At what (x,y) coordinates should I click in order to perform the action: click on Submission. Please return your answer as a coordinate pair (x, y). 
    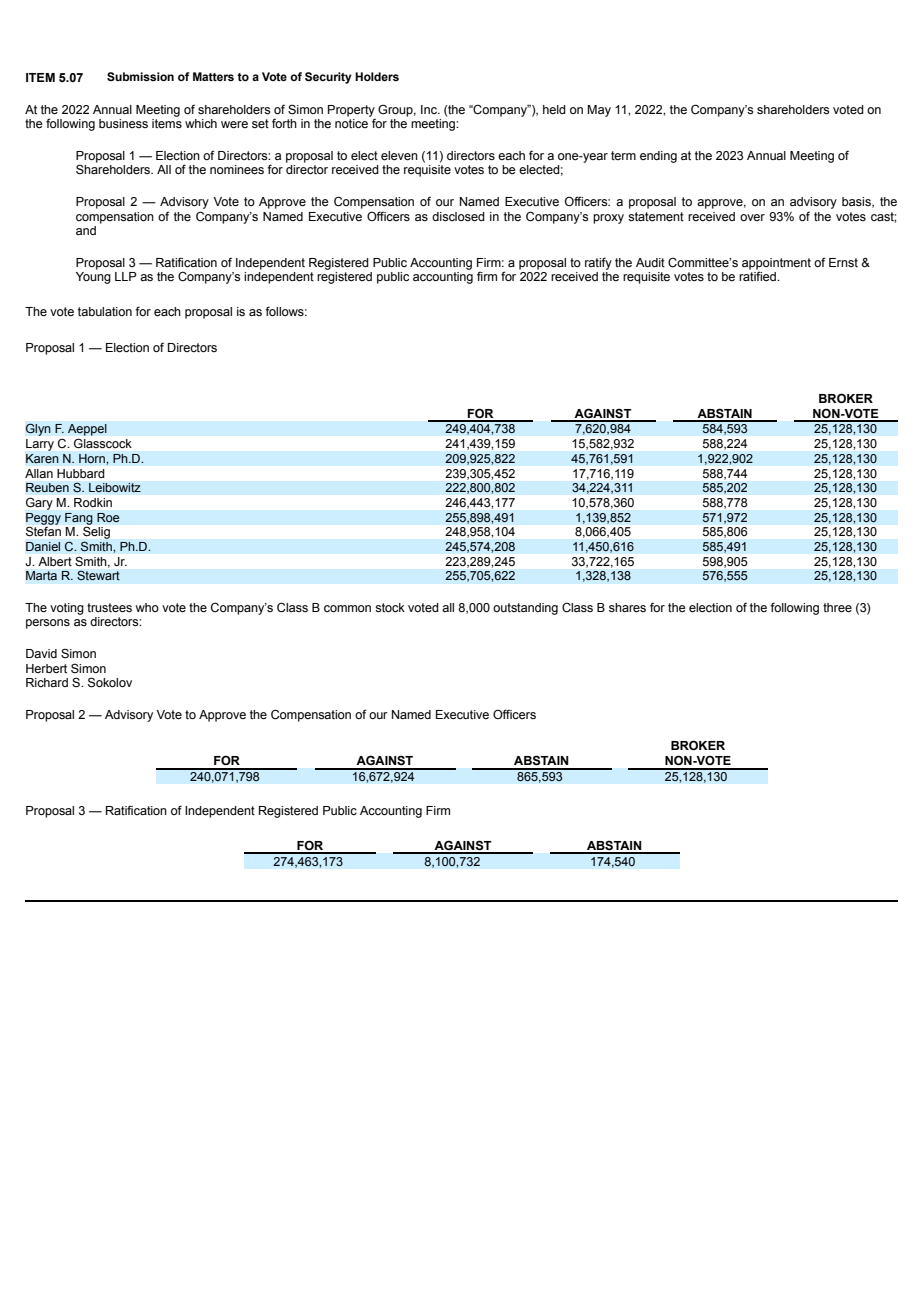
    Looking at the image, I should click on (140, 76).
